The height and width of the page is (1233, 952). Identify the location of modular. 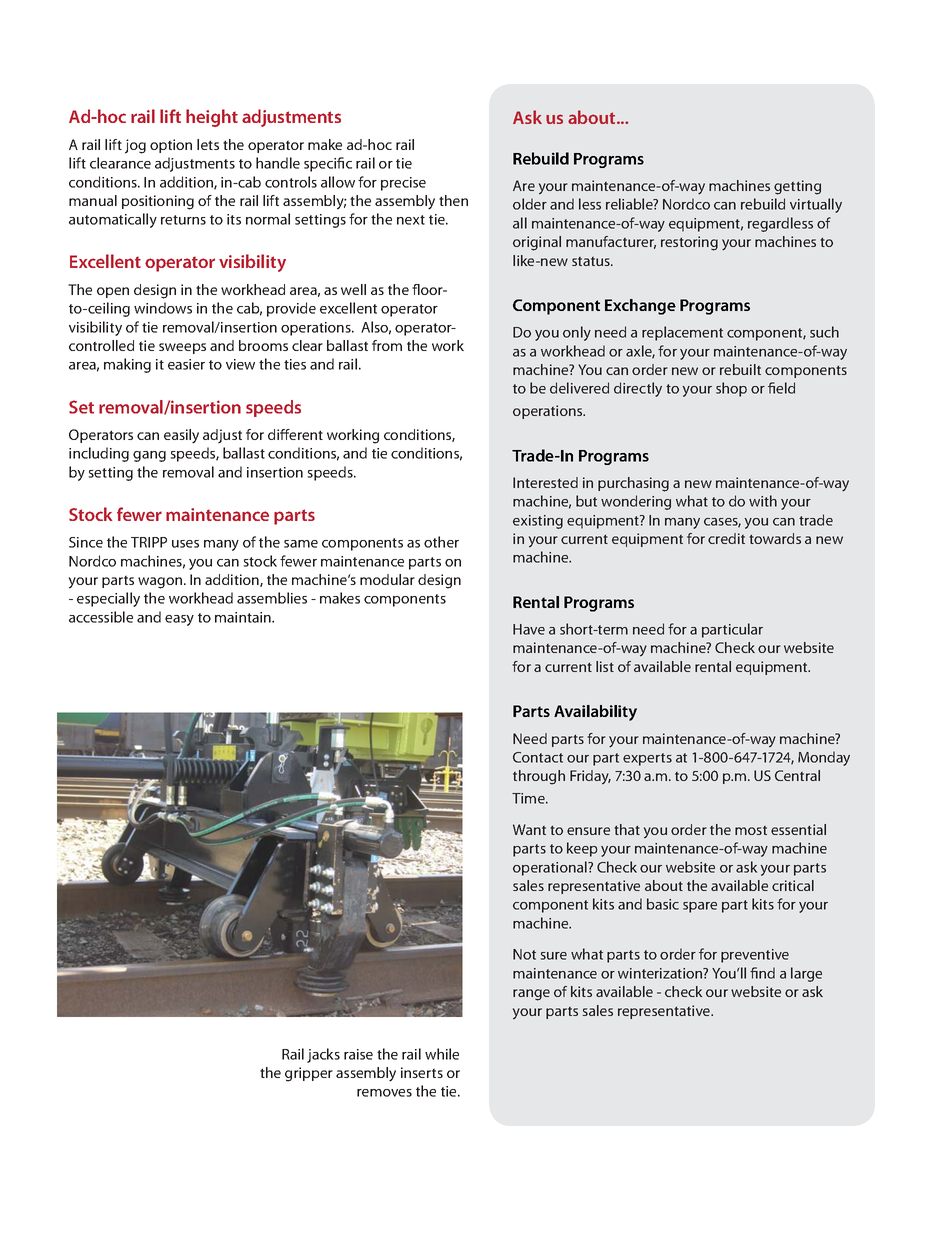
(387, 579).
